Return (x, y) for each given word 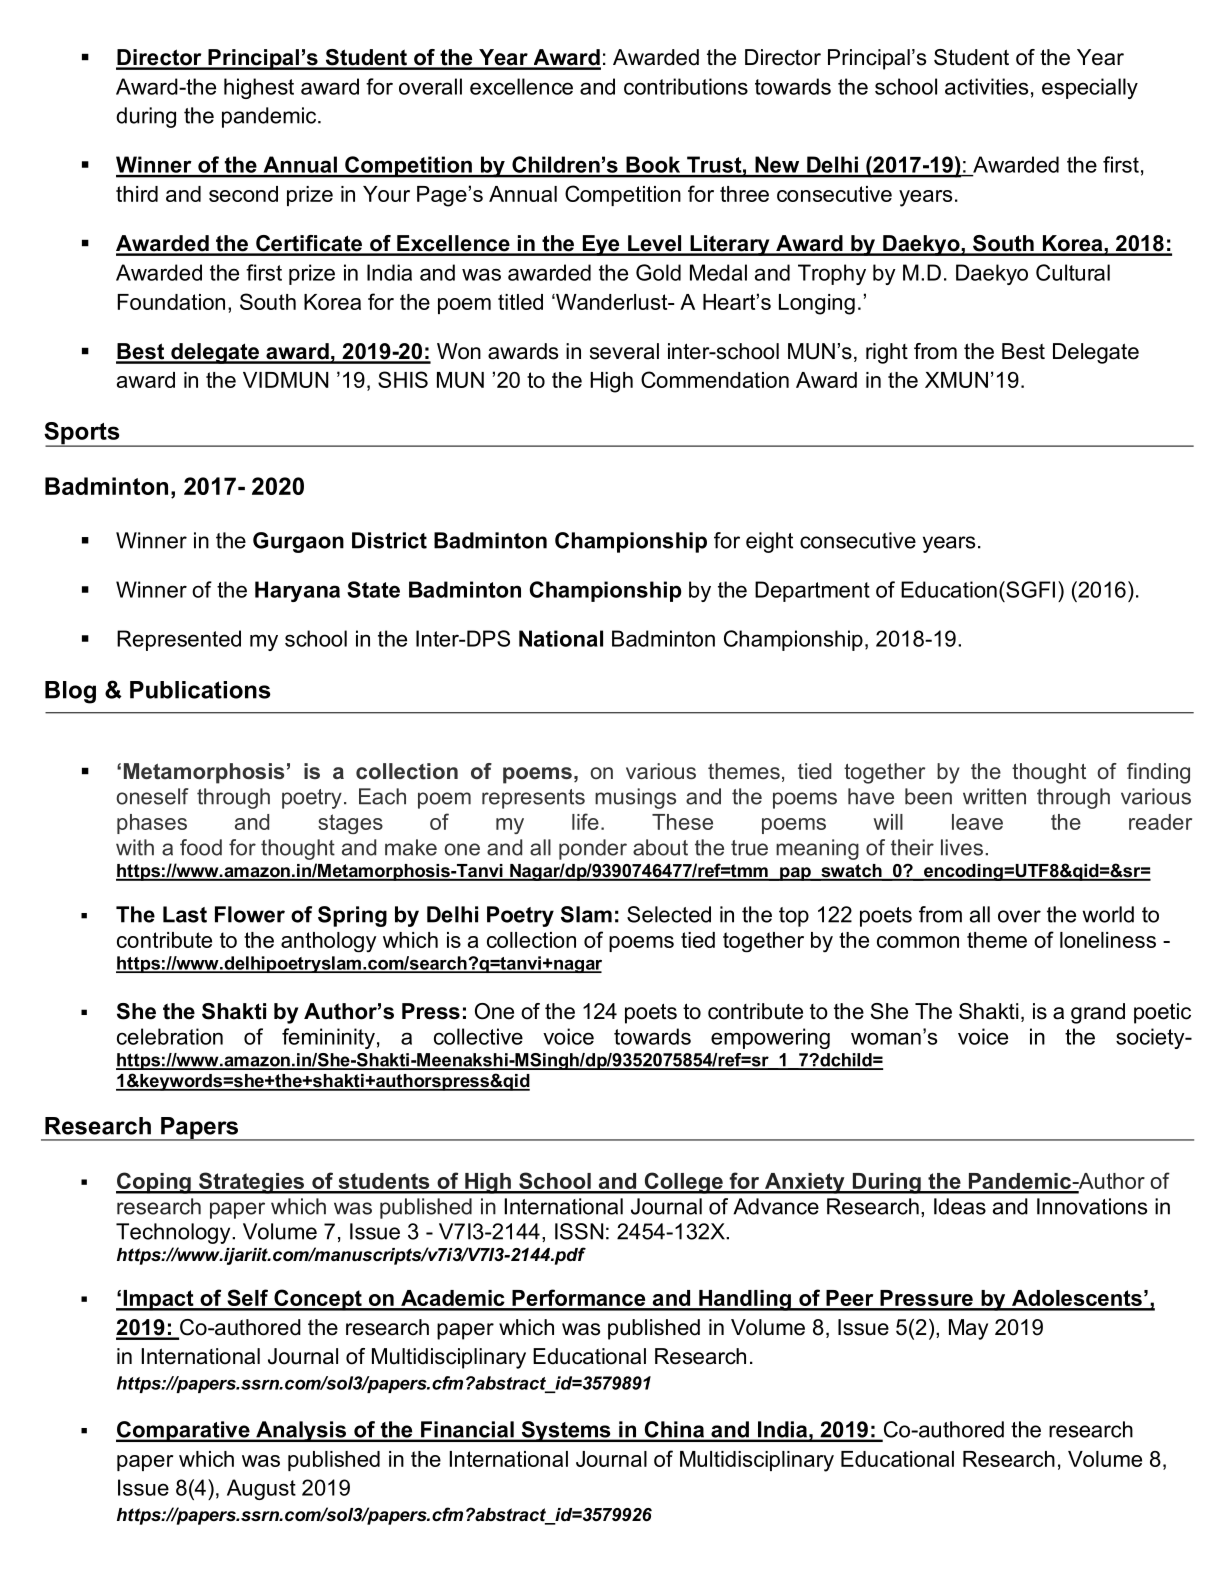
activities (986, 86)
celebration (170, 1036)
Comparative (184, 1431)
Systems (566, 1431)
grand (1098, 1013)
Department (812, 591)
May (968, 1329)
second (243, 194)
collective (478, 1036)
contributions (686, 86)
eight (769, 542)
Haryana (297, 591)
